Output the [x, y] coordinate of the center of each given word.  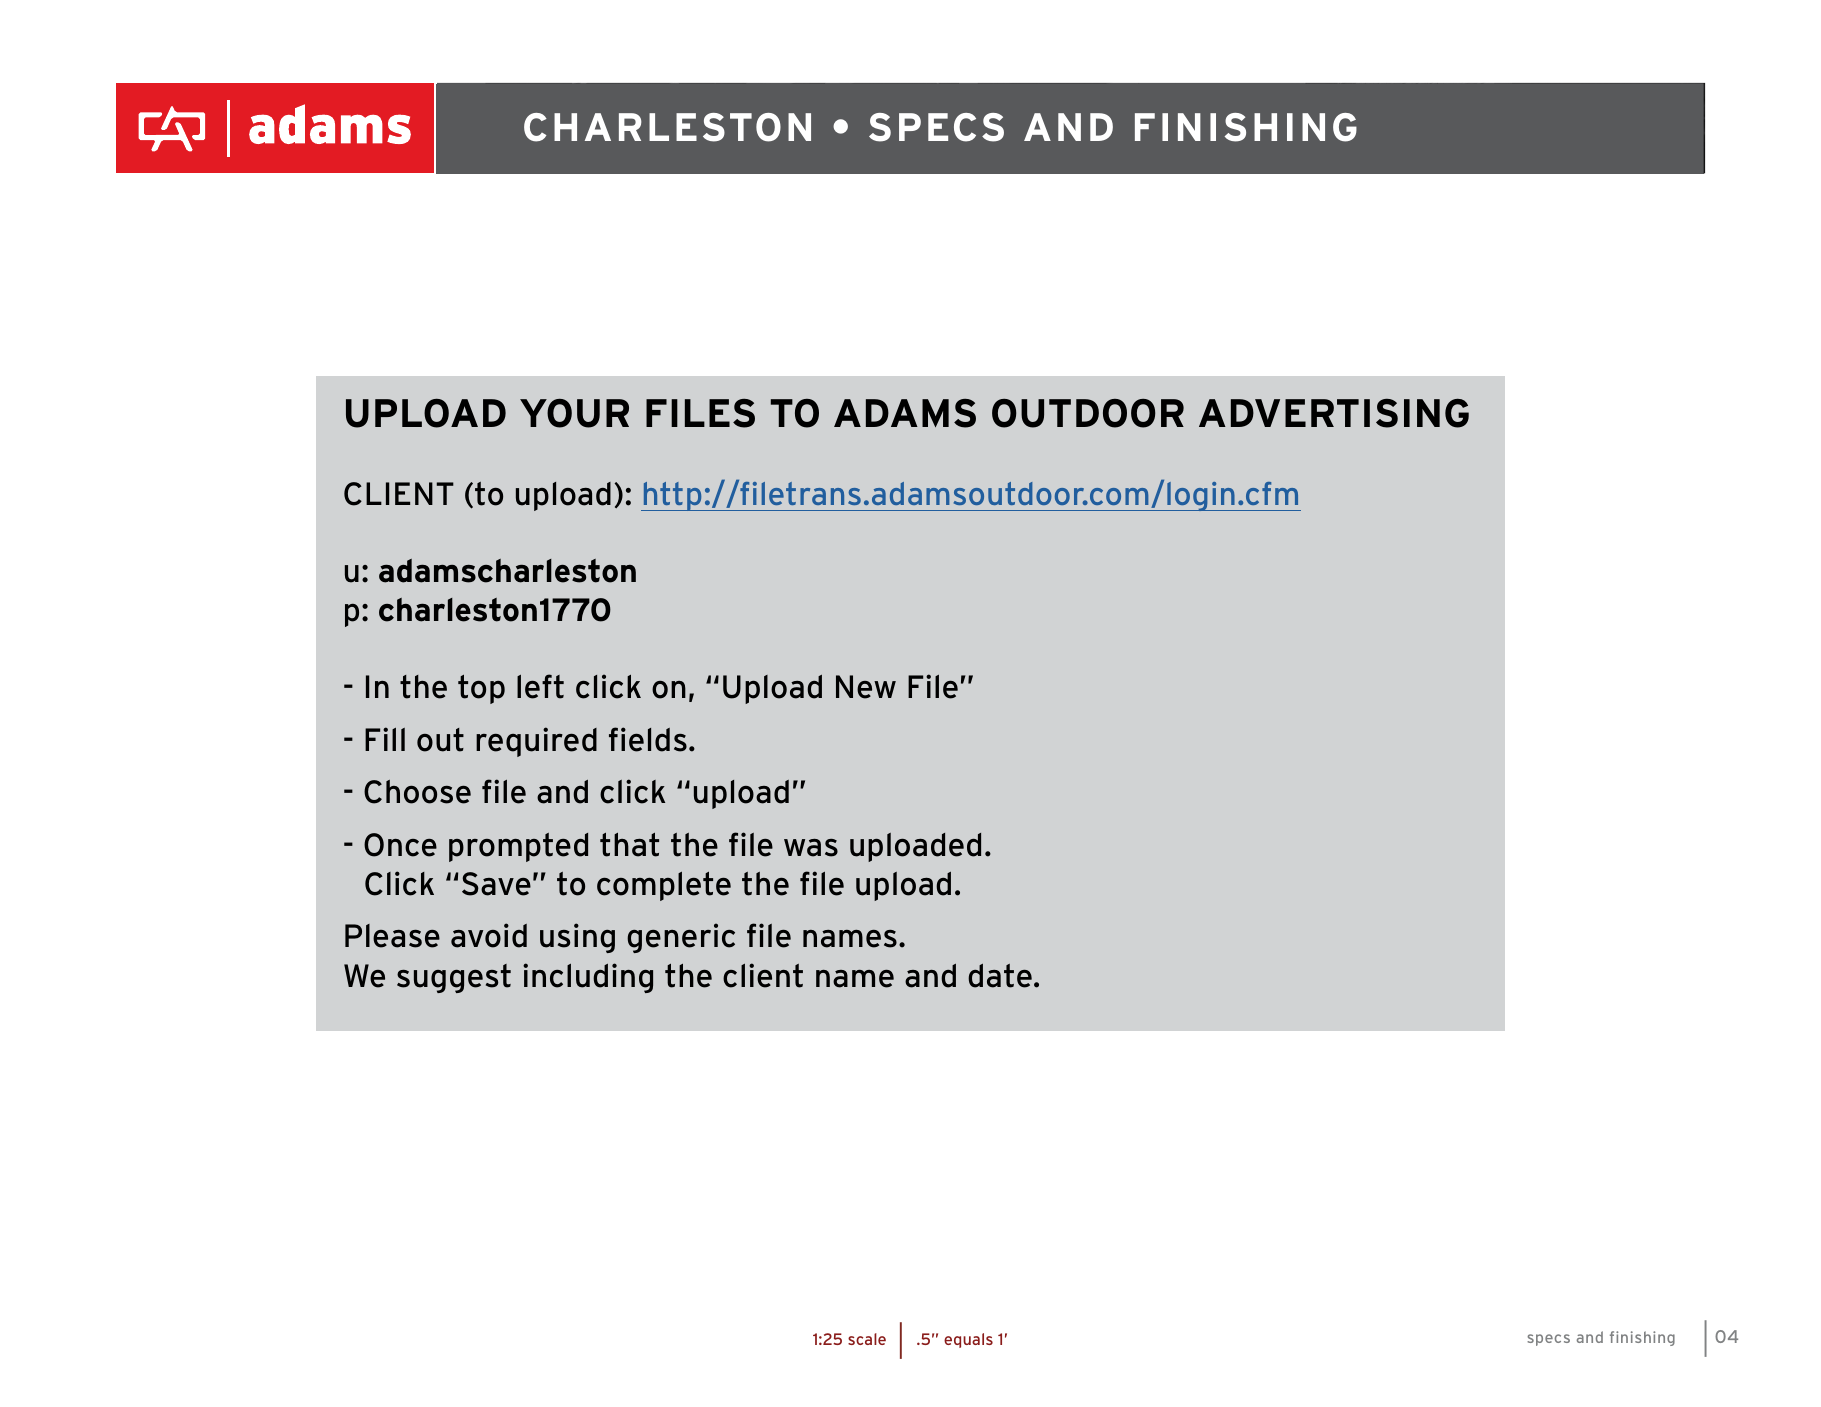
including [588, 978]
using [577, 938]
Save [496, 884]
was [811, 848]
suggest [454, 978]
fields [648, 739]
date [1000, 976]
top [481, 689]
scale [867, 1339]
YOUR [574, 413]
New [866, 687]
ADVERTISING [1334, 413]
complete [664, 886]
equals [968, 1340]
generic [681, 938]
